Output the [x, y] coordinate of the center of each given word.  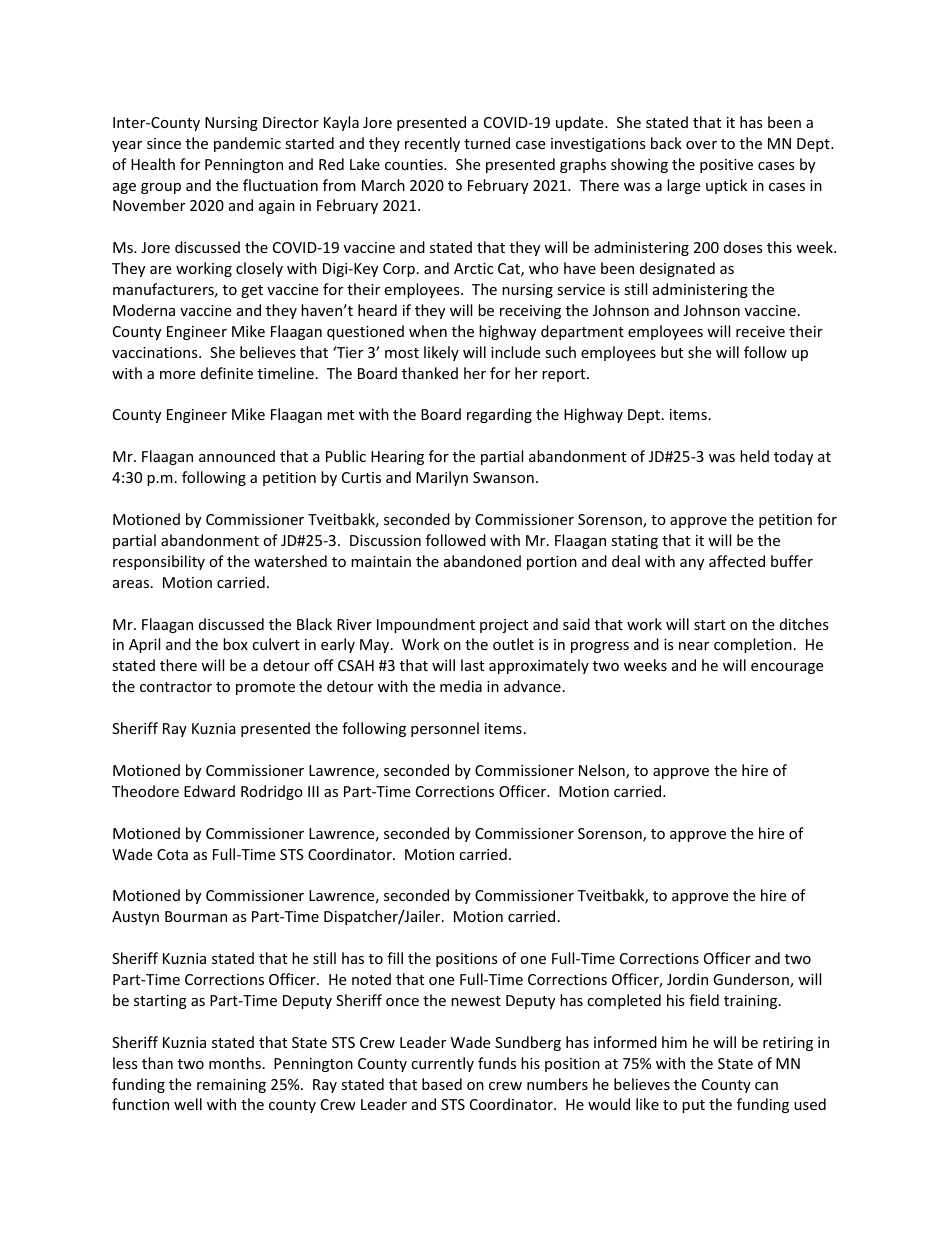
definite [227, 373]
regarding [499, 415]
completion [753, 645]
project [504, 626]
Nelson [603, 771]
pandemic [247, 144]
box [235, 644]
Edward [209, 791]
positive [726, 166]
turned [487, 143]
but [672, 352]
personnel [445, 729]
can [766, 1086]
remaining [231, 1086]
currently [442, 1064]
